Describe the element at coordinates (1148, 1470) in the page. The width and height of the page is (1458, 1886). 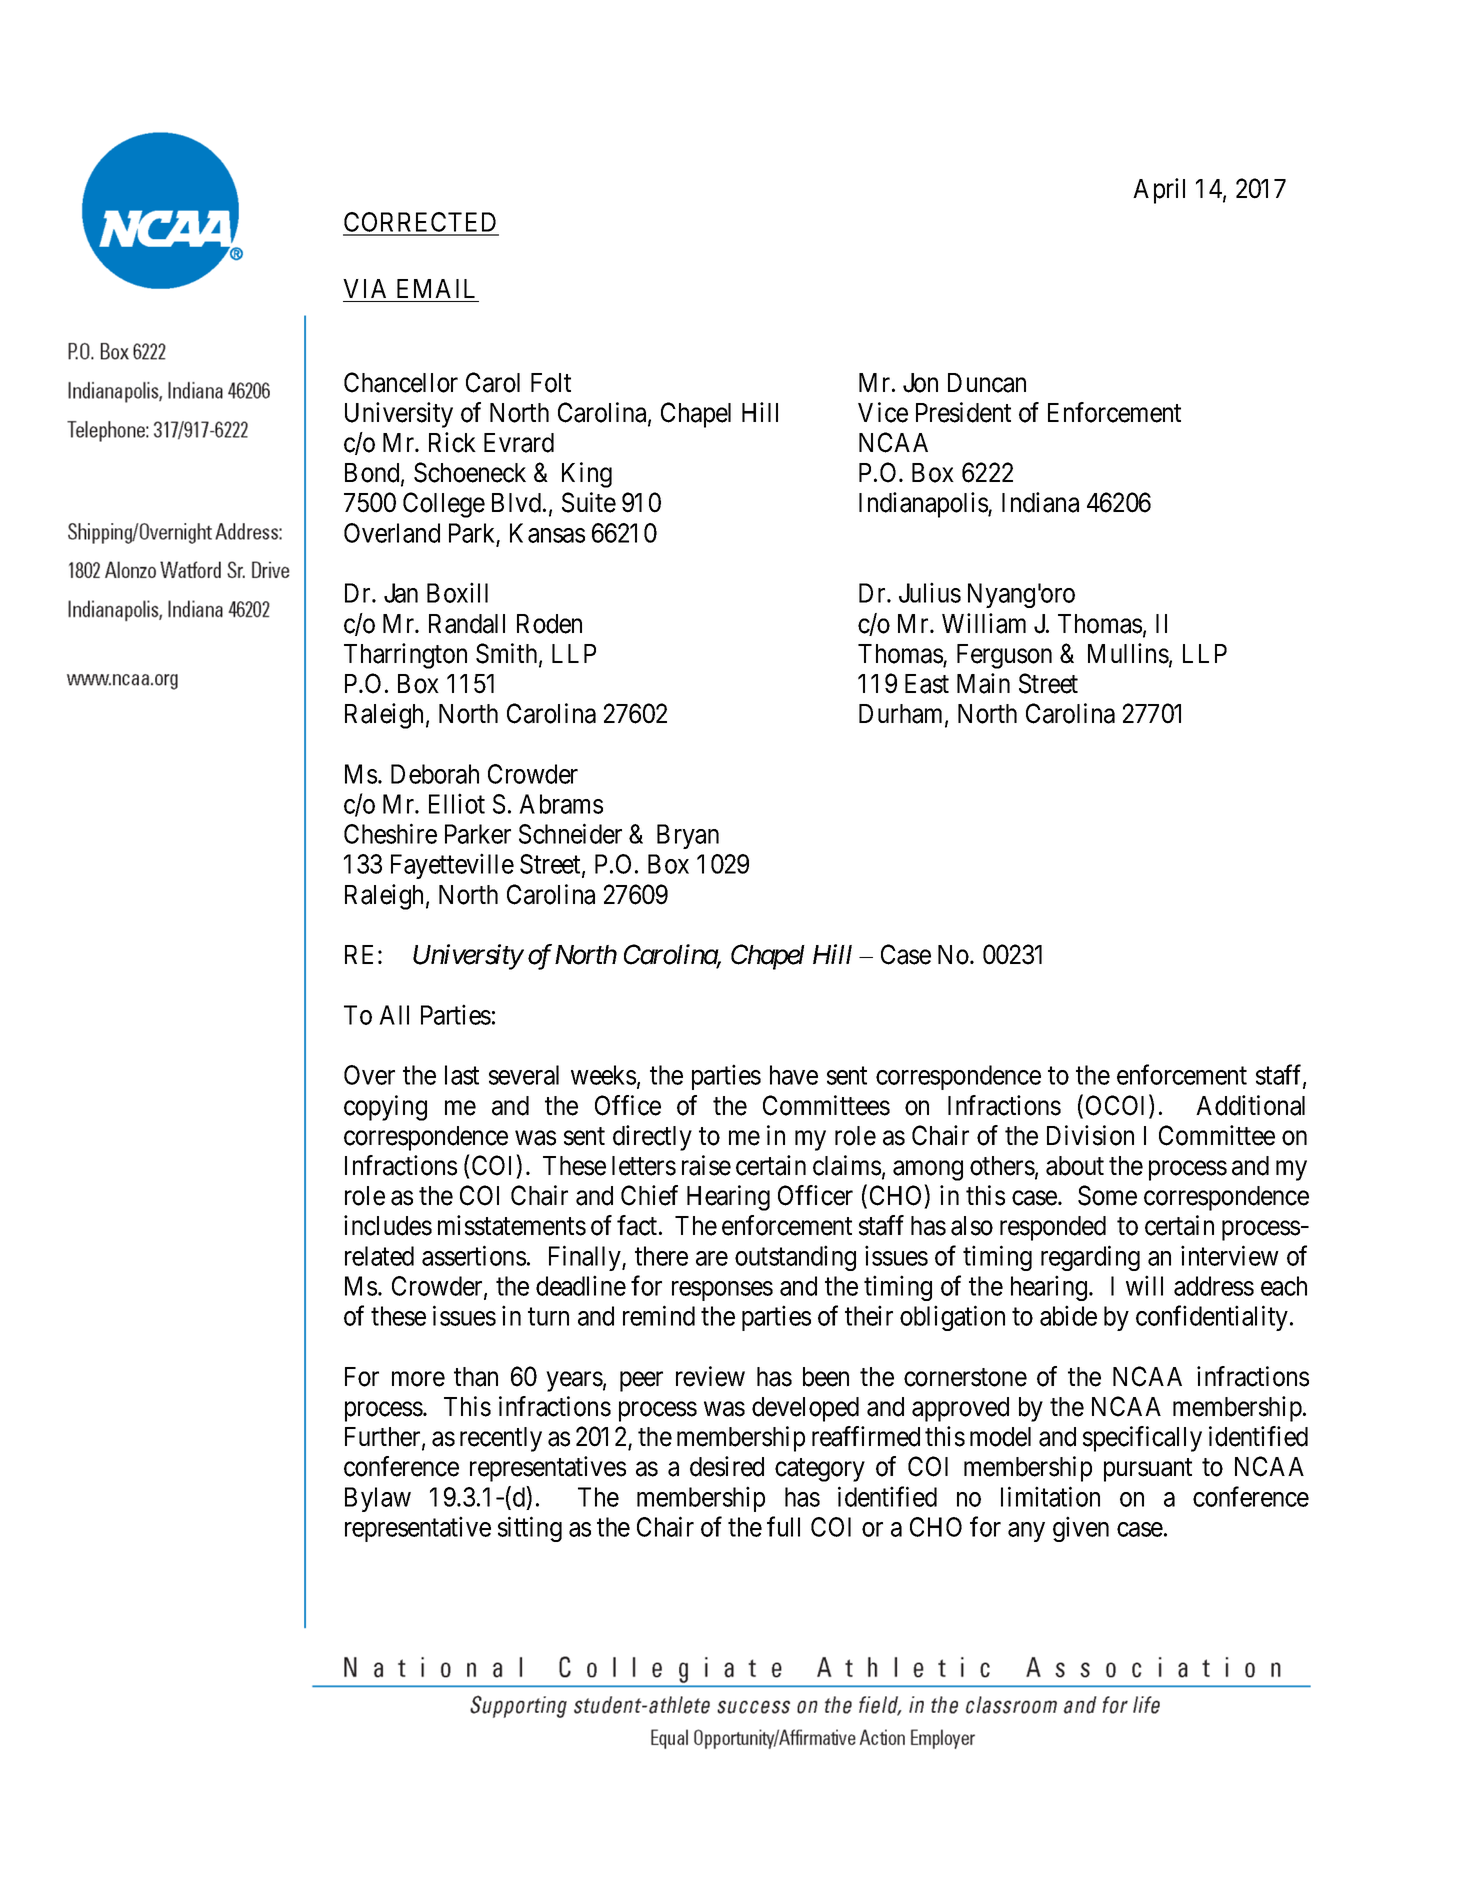
I see `pursuant` at that location.
